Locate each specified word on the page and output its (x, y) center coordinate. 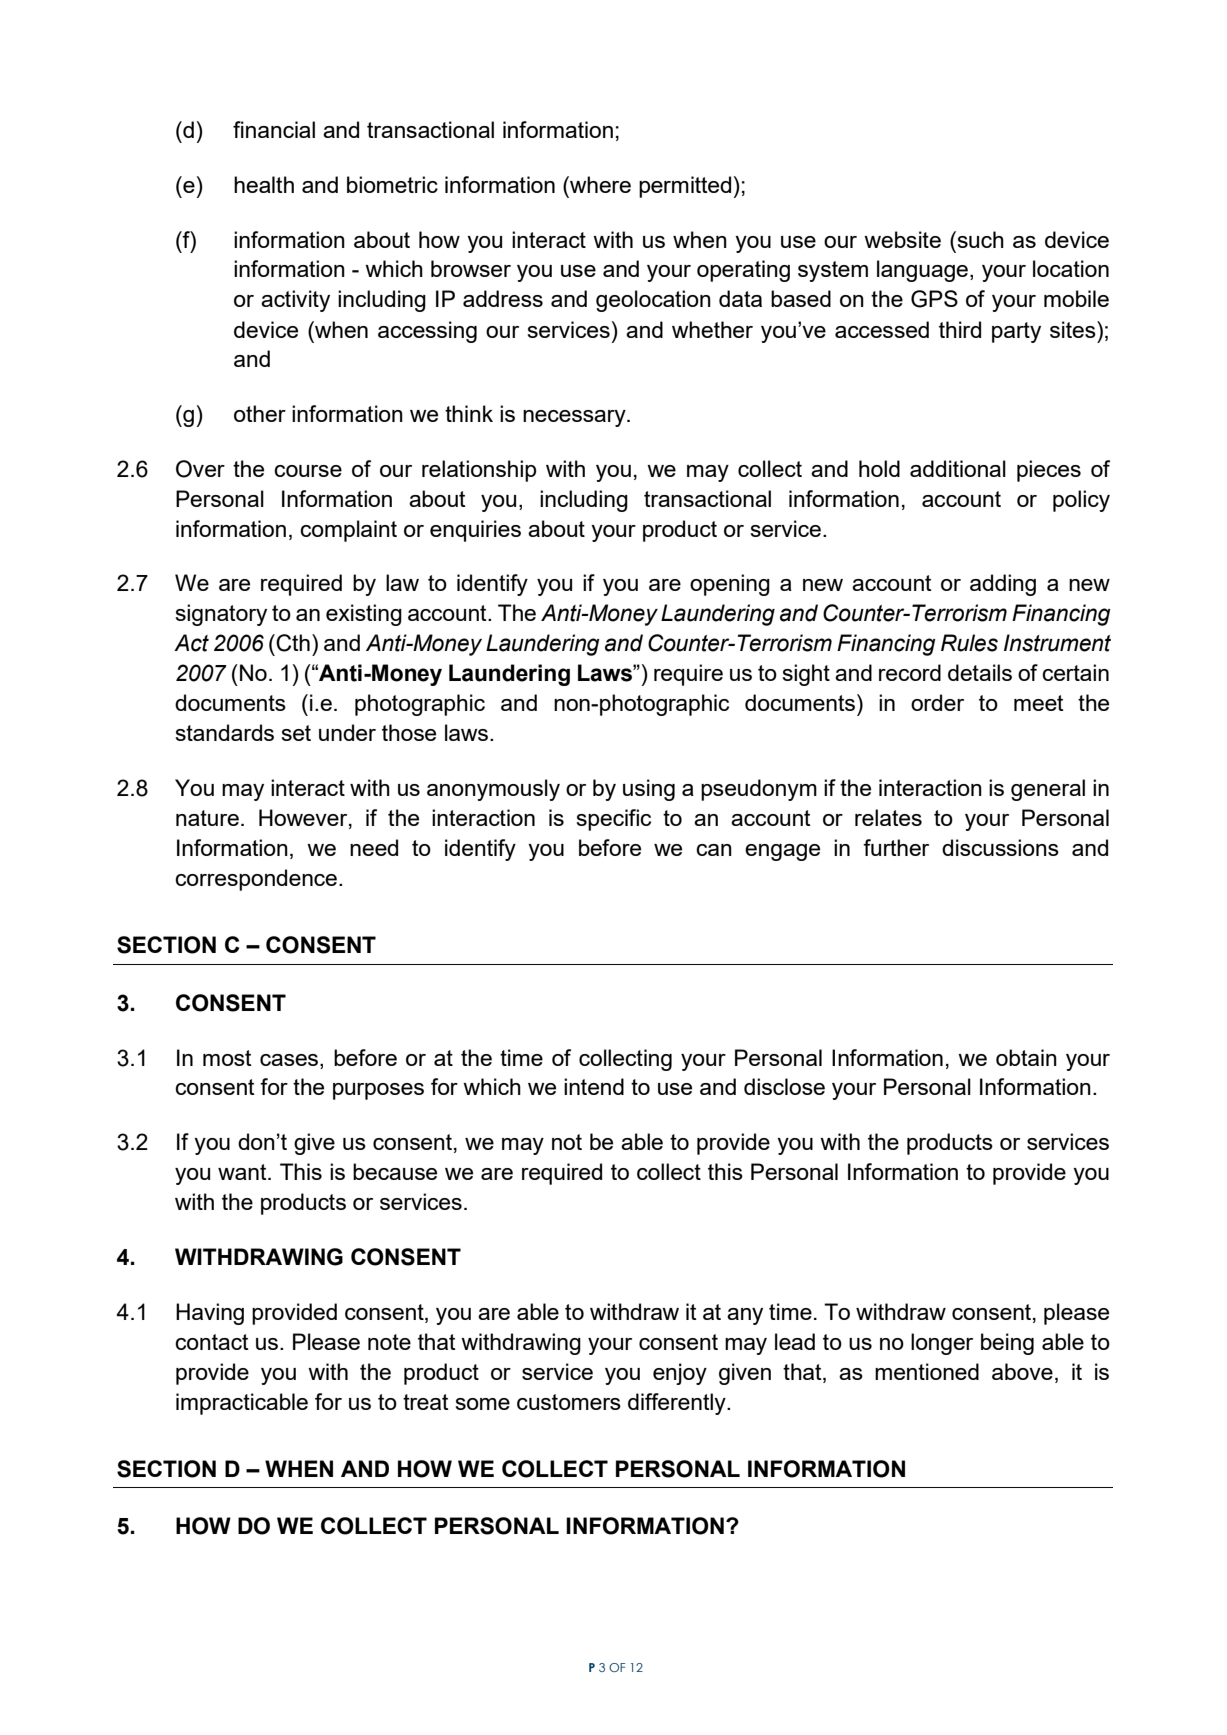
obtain (1026, 1057)
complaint (348, 531)
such (979, 239)
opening (730, 585)
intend (594, 1086)
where (599, 184)
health (264, 184)
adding (1003, 585)
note (389, 1342)
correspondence (256, 880)
